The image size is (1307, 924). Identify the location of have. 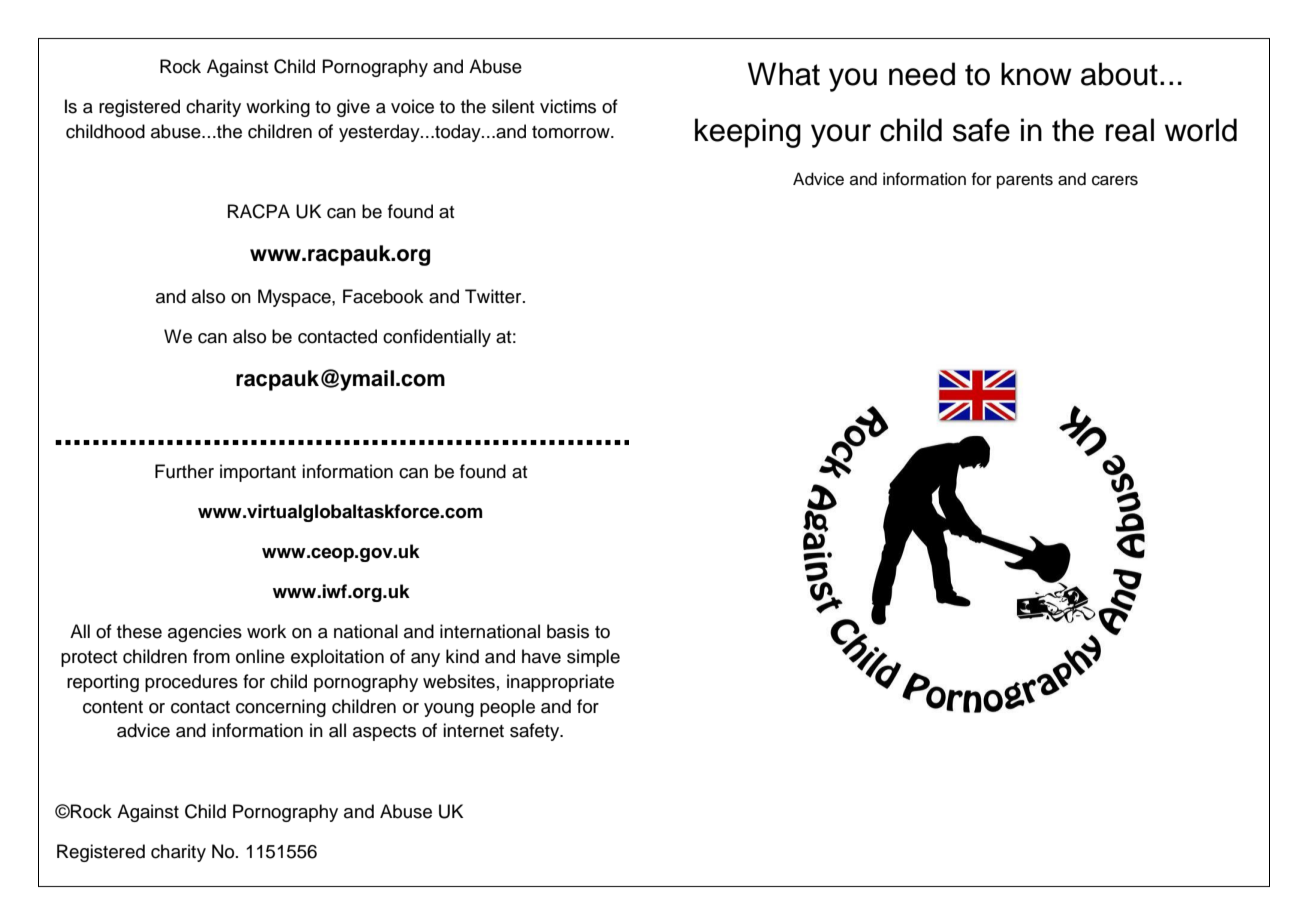
(541, 656).
